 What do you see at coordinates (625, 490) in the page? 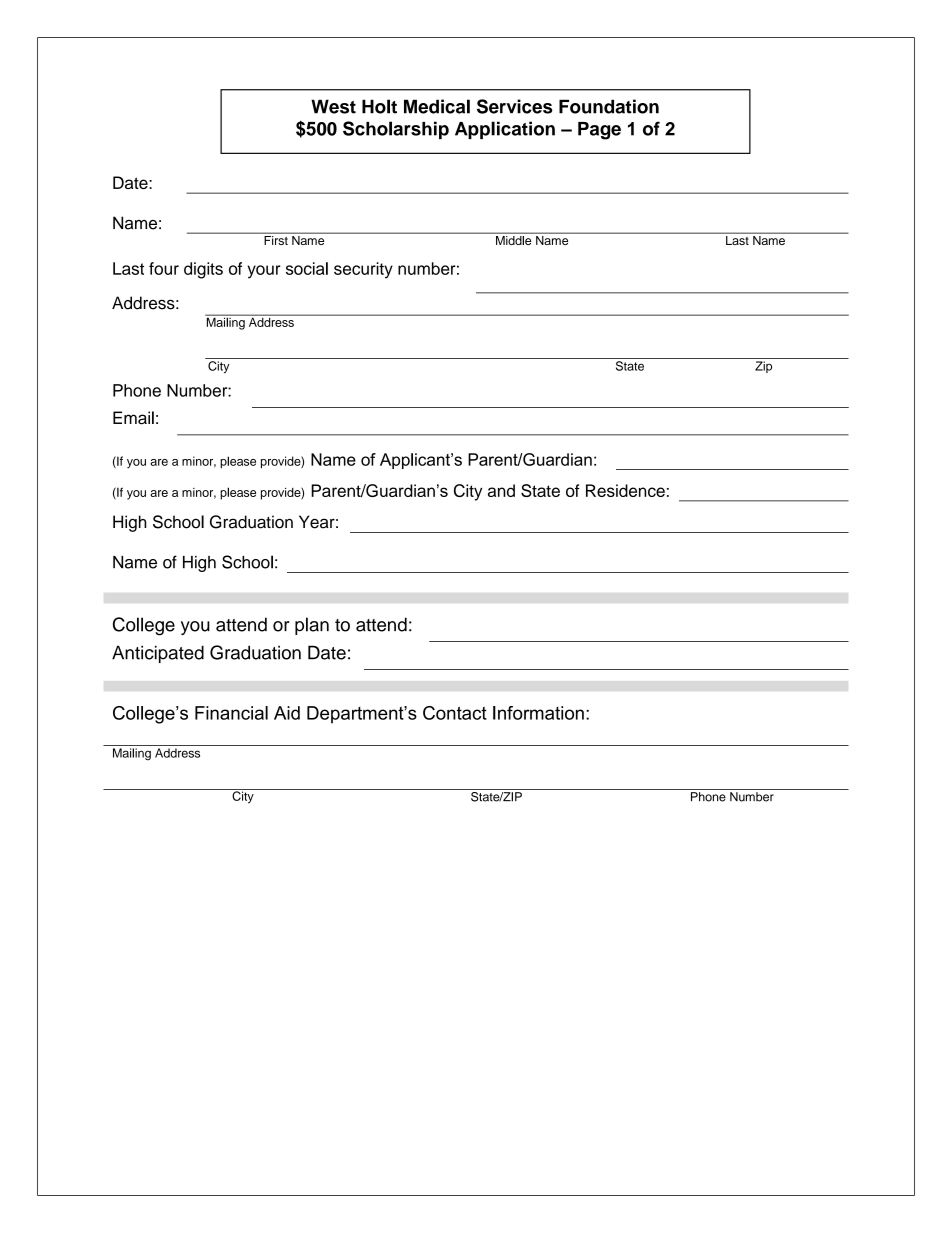
I see `Residence` at bounding box center [625, 490].
